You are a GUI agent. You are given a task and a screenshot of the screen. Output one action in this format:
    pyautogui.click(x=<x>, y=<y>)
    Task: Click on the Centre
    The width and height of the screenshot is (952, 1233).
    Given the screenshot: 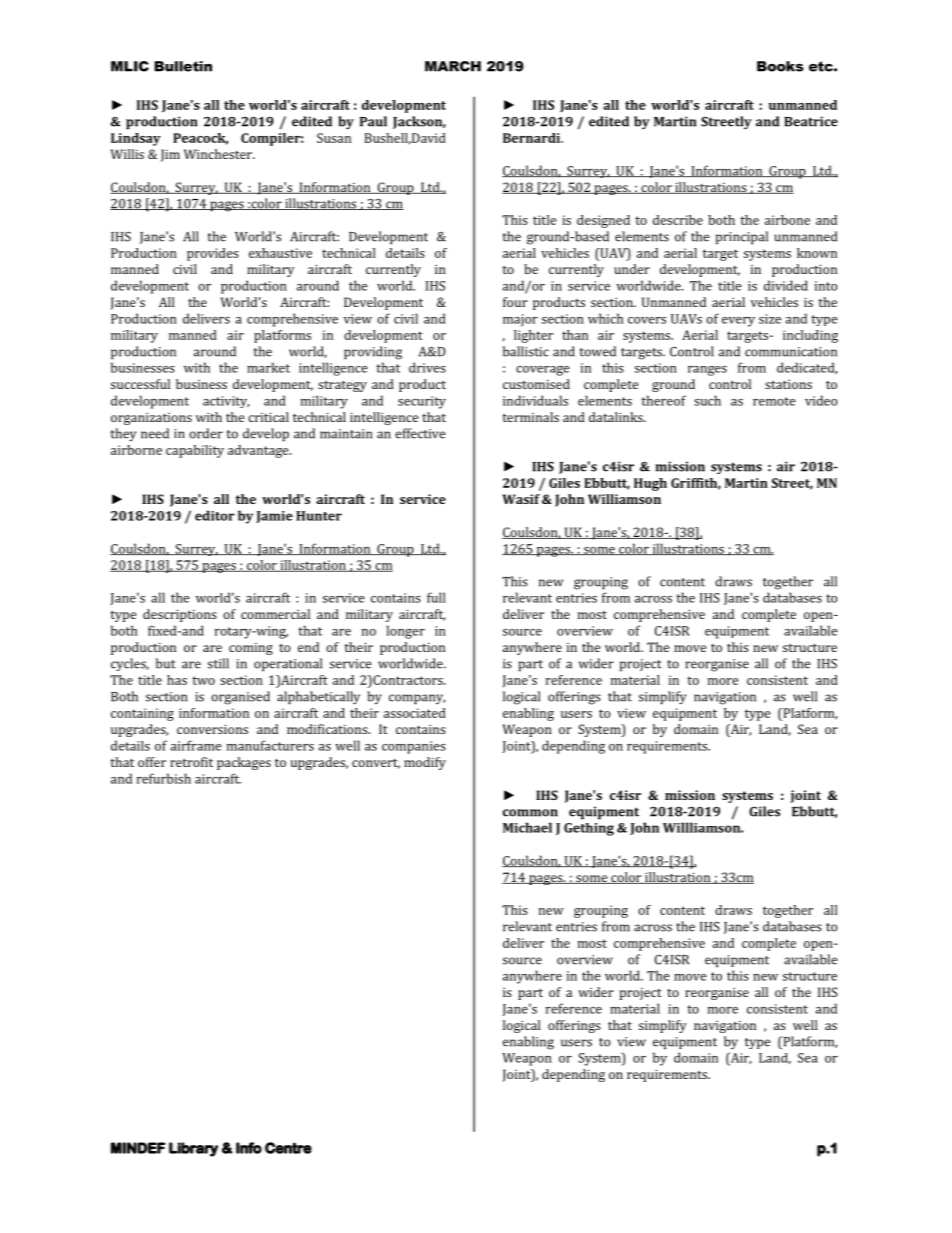 What is the action you would take?
    pyautogui.click(x=288, y=1148)
